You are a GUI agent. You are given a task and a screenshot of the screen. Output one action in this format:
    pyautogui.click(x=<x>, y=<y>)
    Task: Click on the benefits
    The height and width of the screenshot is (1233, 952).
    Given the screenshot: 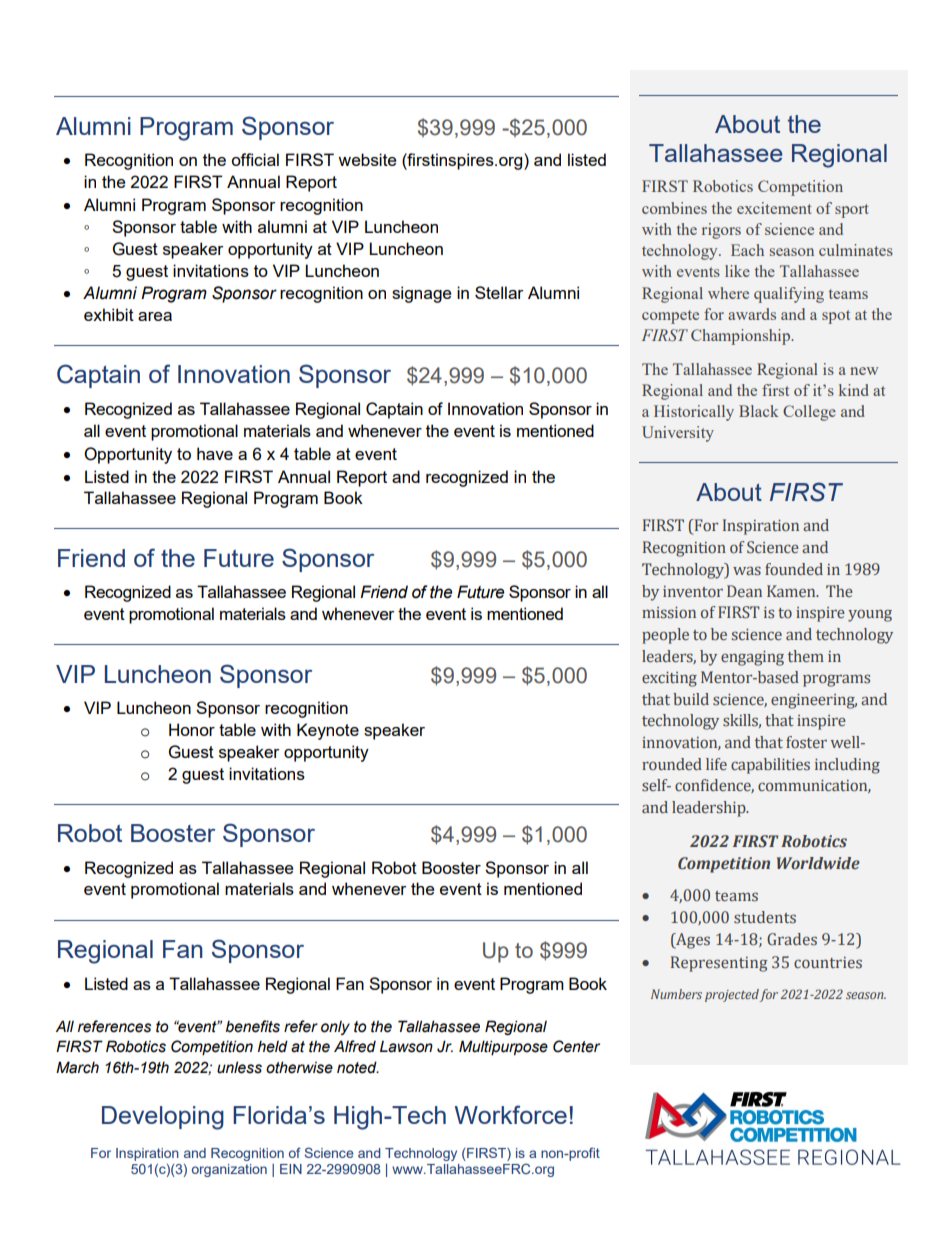 What is the action you would take?
    pyautogui.click(x=253, y=1026)
